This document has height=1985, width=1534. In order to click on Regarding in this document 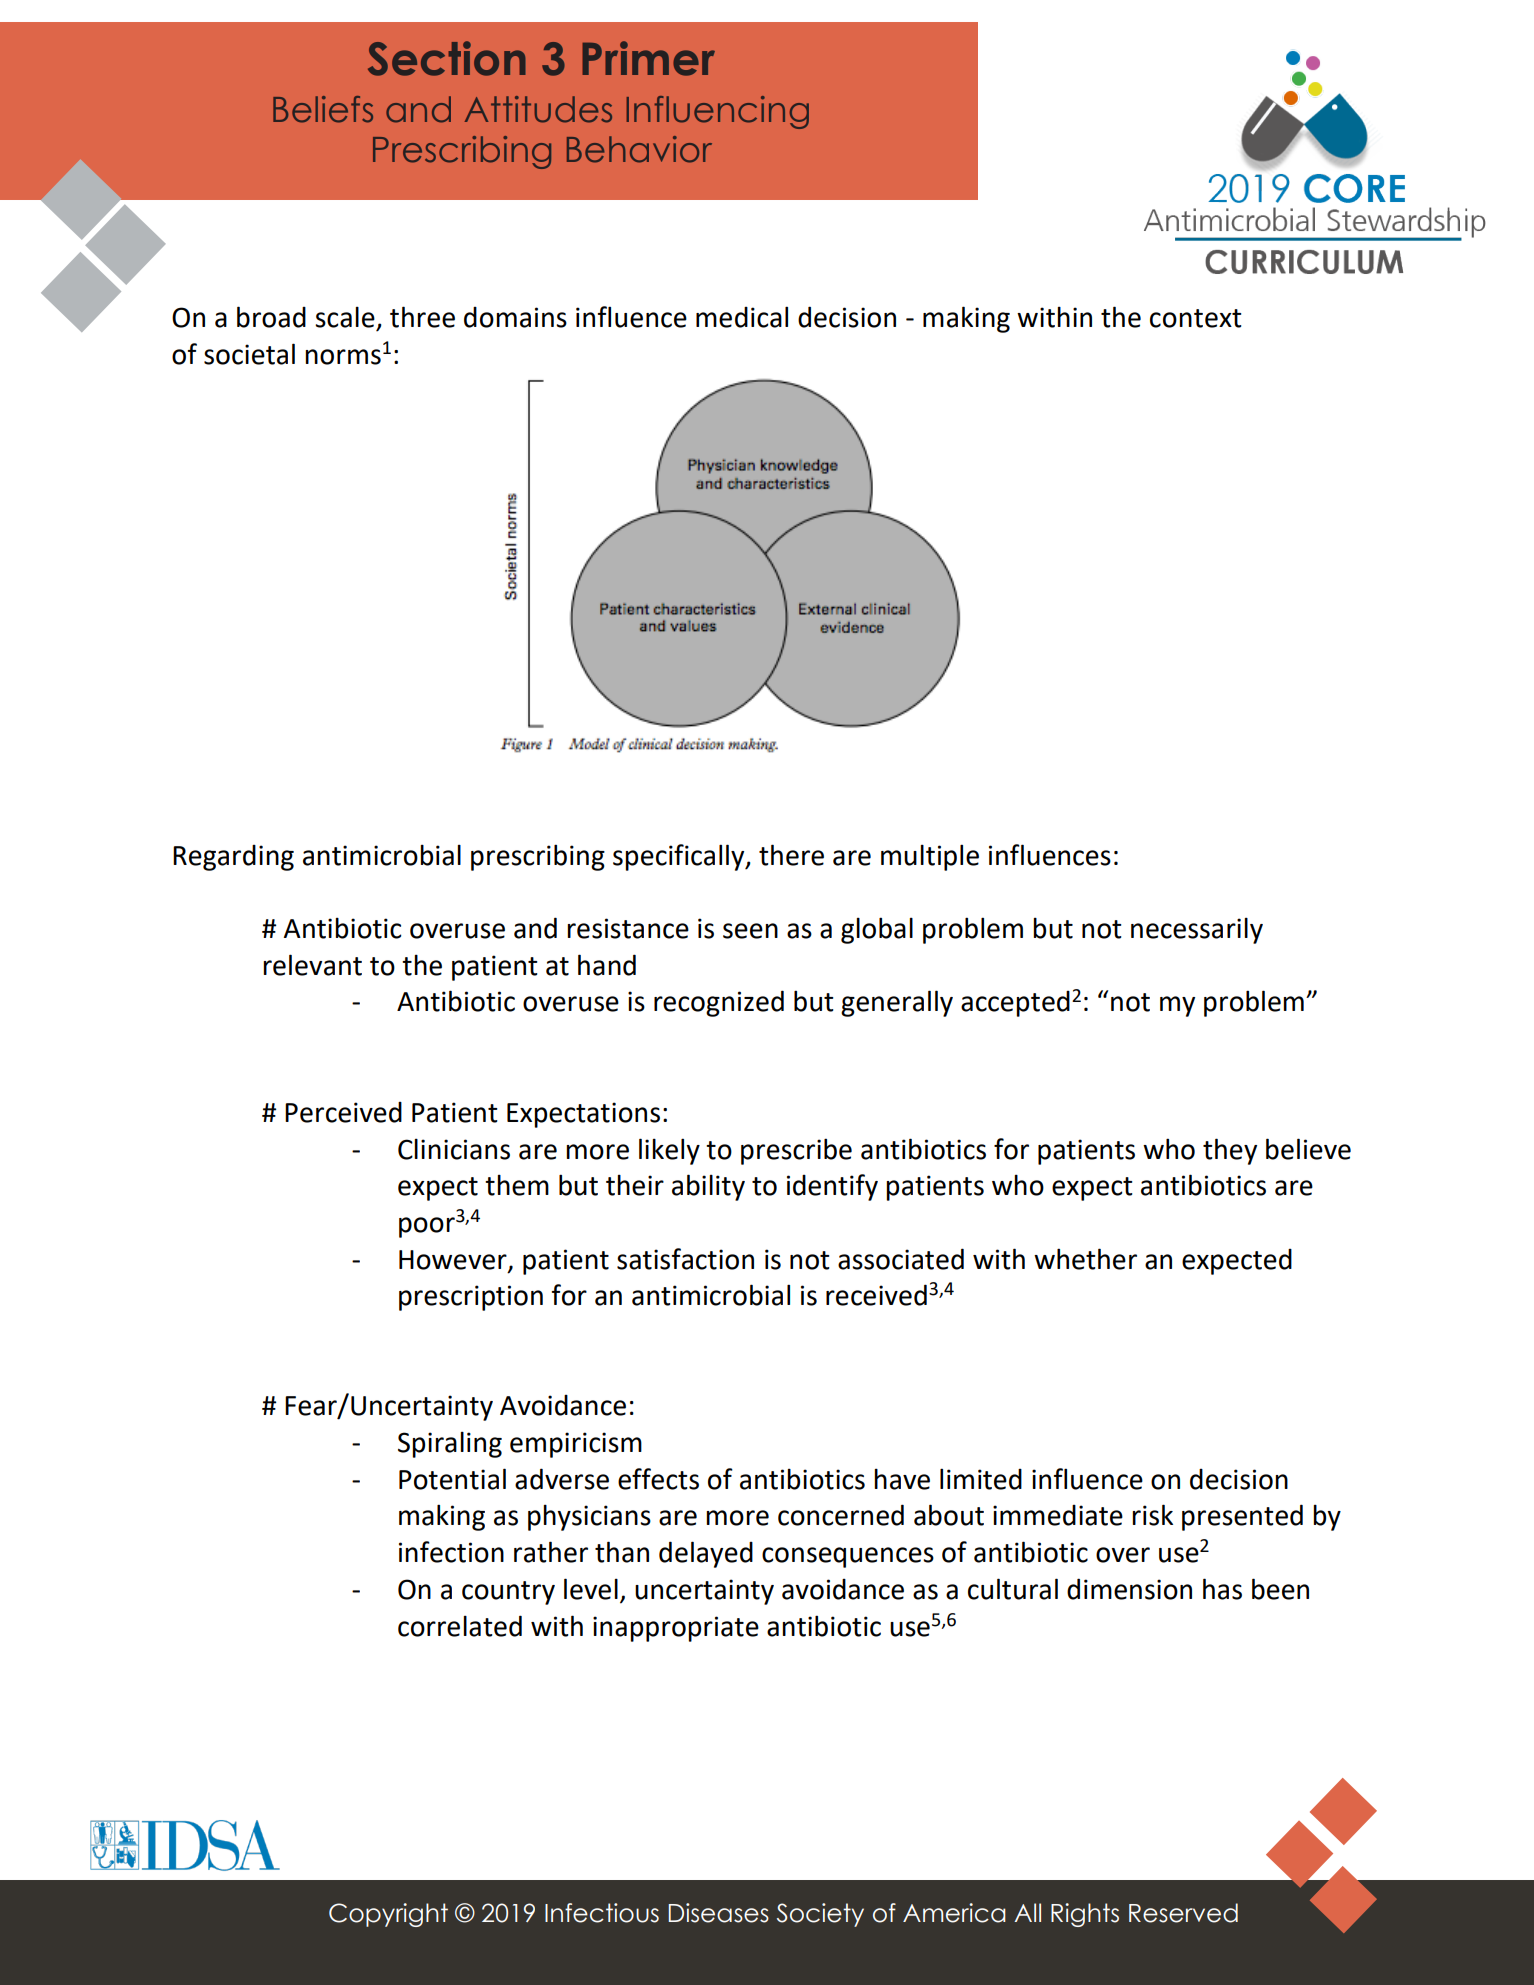, I will do `click(233, 858)`.
